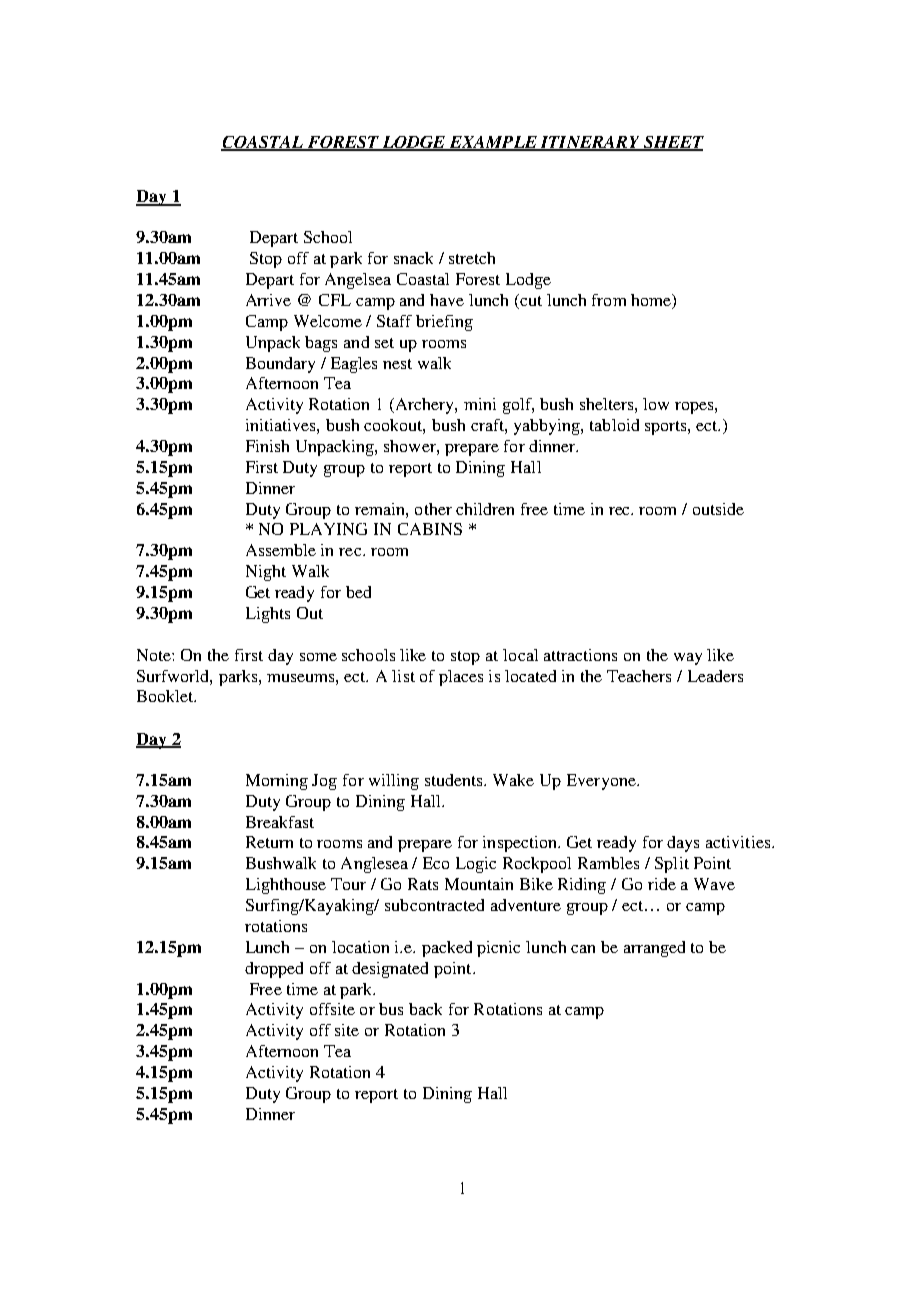 The width and height of the page is (924, 1308). What do you see at coordinates (602, 782) in the page?
I see `Everyone` at bounding box center [602, 782].
